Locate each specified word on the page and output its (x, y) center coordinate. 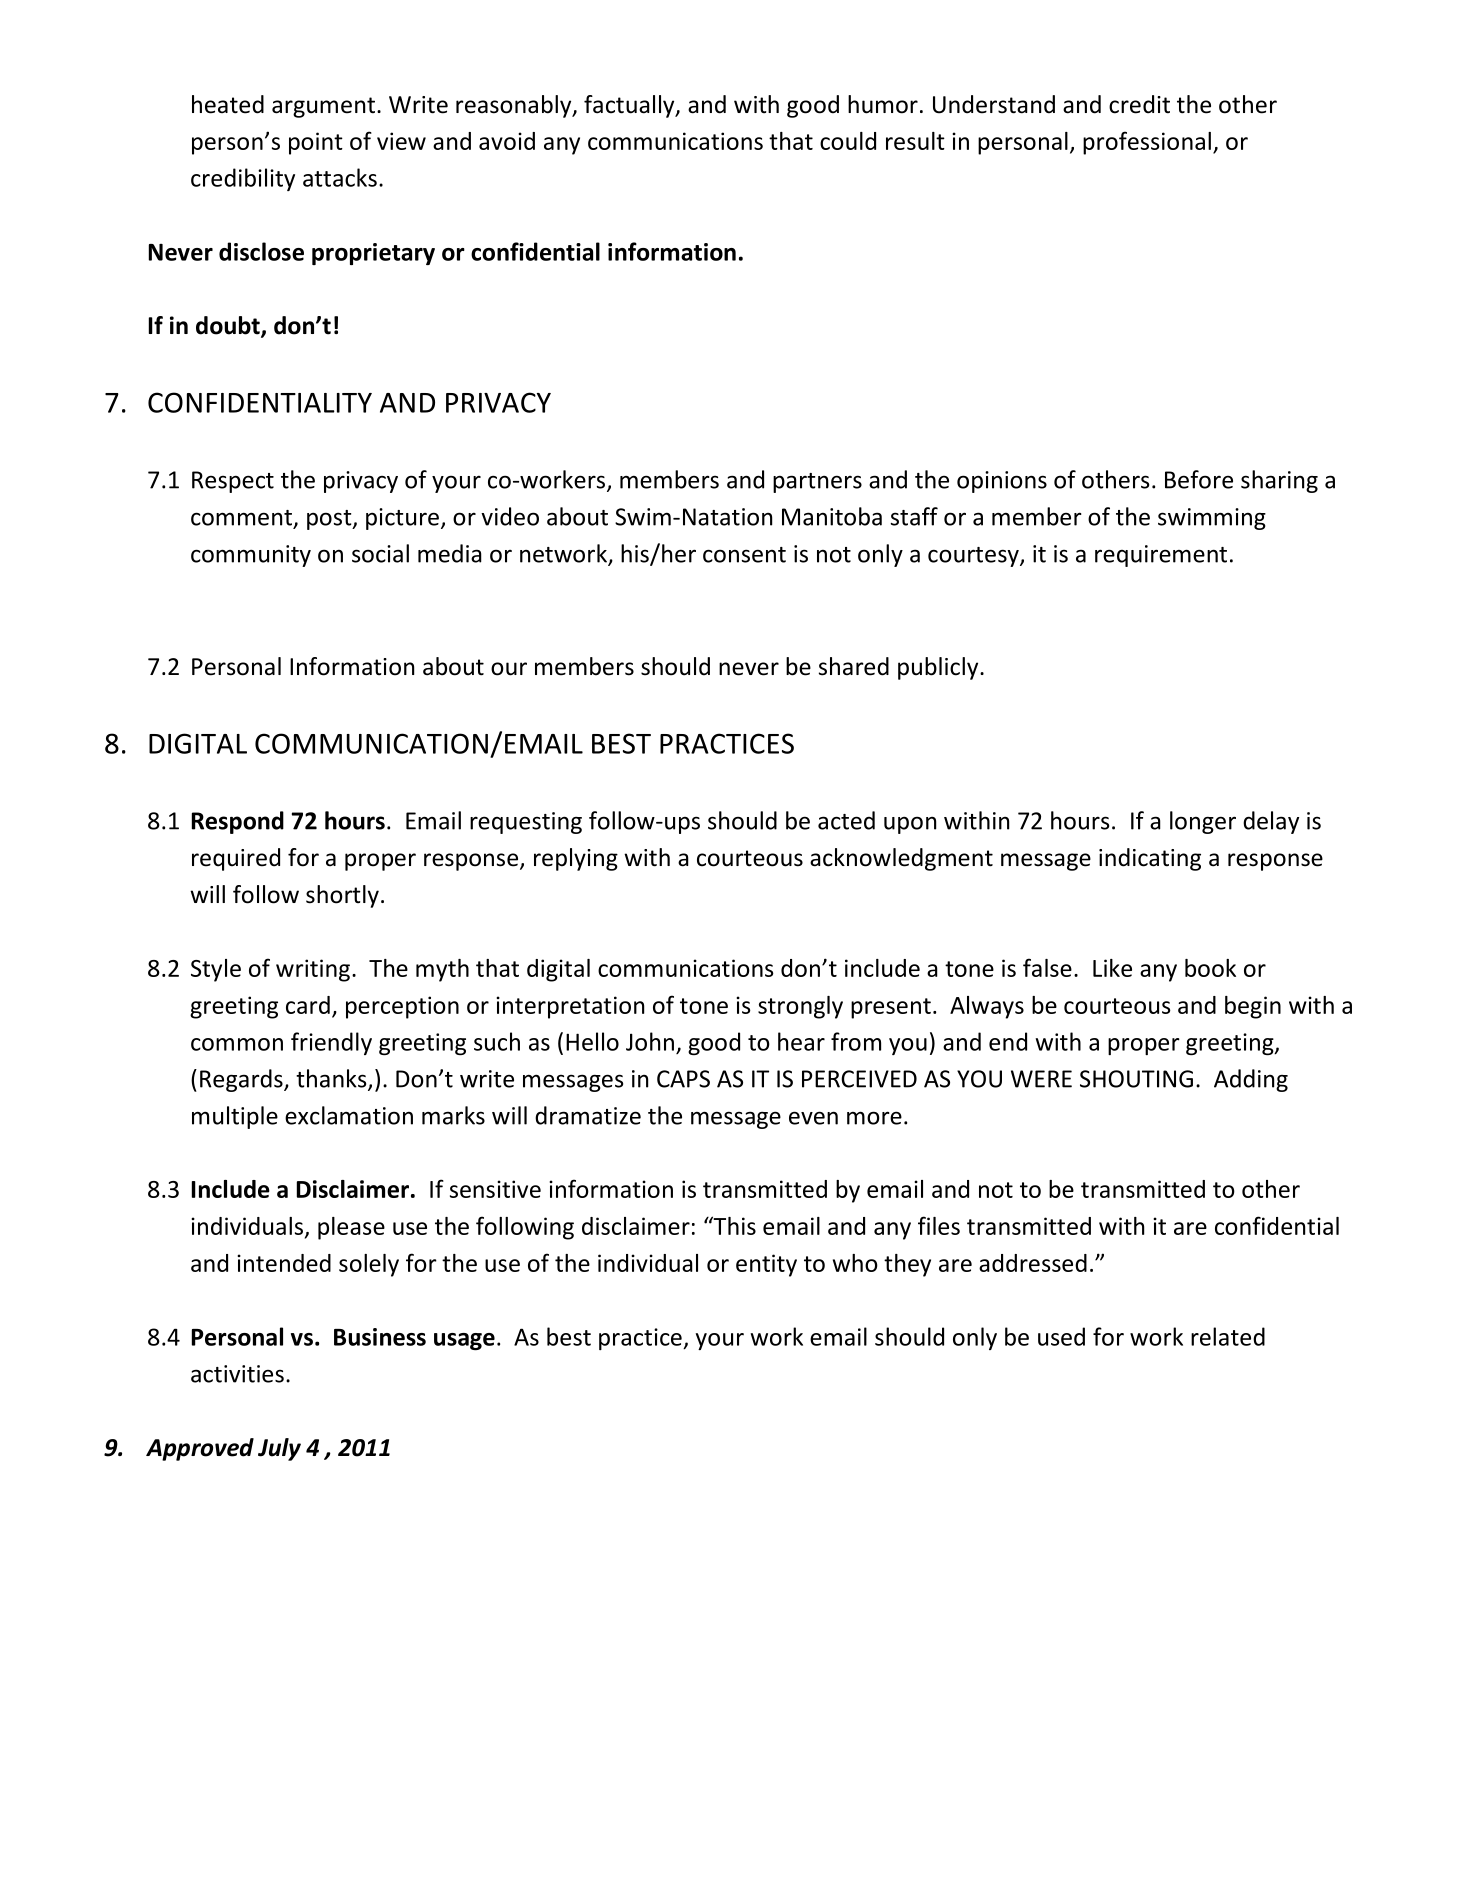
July (279, 1449)
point (316, 143)
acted (846, 820)
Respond (238, 822)
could (848, 141)
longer (1203, 822)
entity (766, 1265)
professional (1147, 143)
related (1228, 1336)
